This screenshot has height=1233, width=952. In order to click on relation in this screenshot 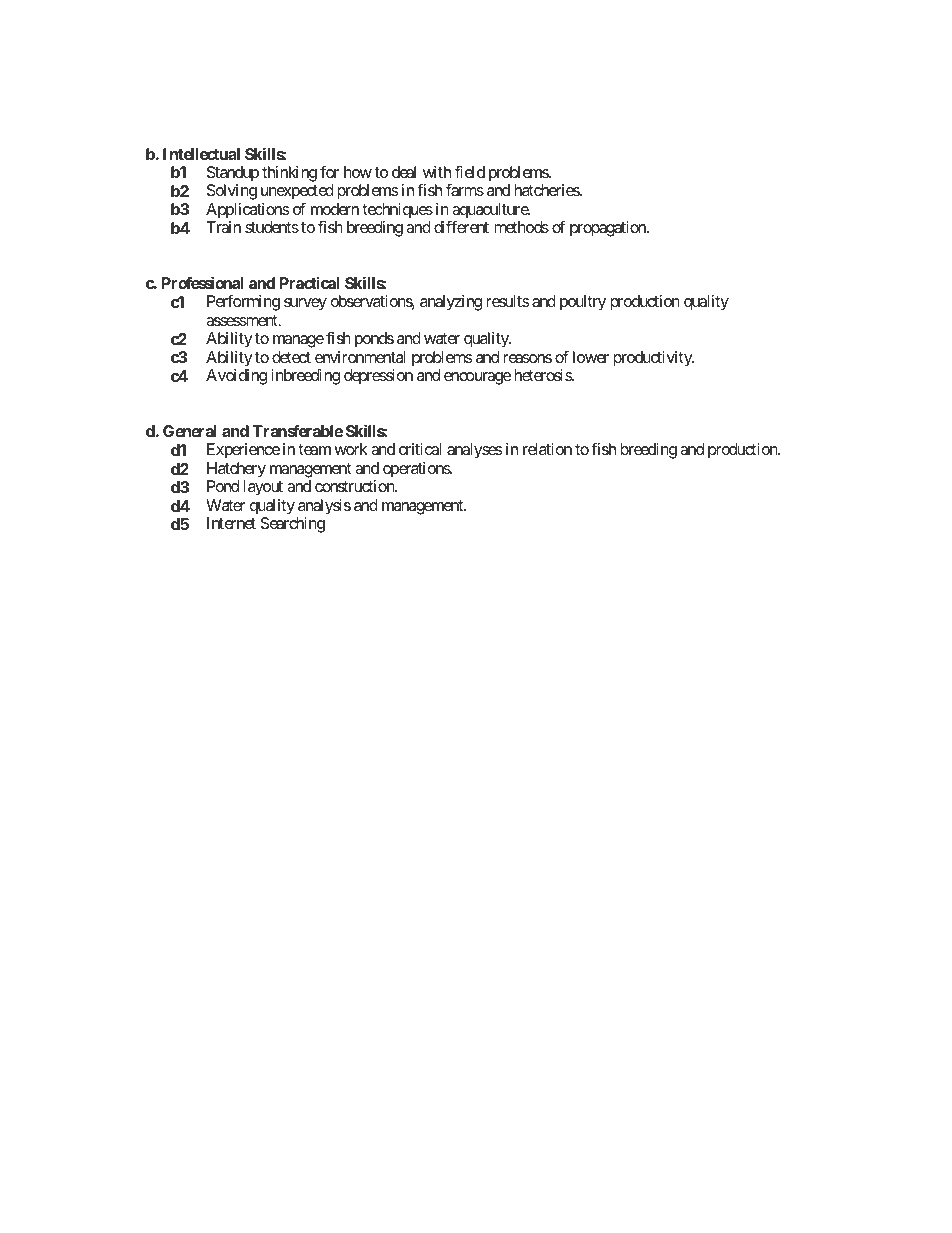, I will do `click(547, 449)`.
